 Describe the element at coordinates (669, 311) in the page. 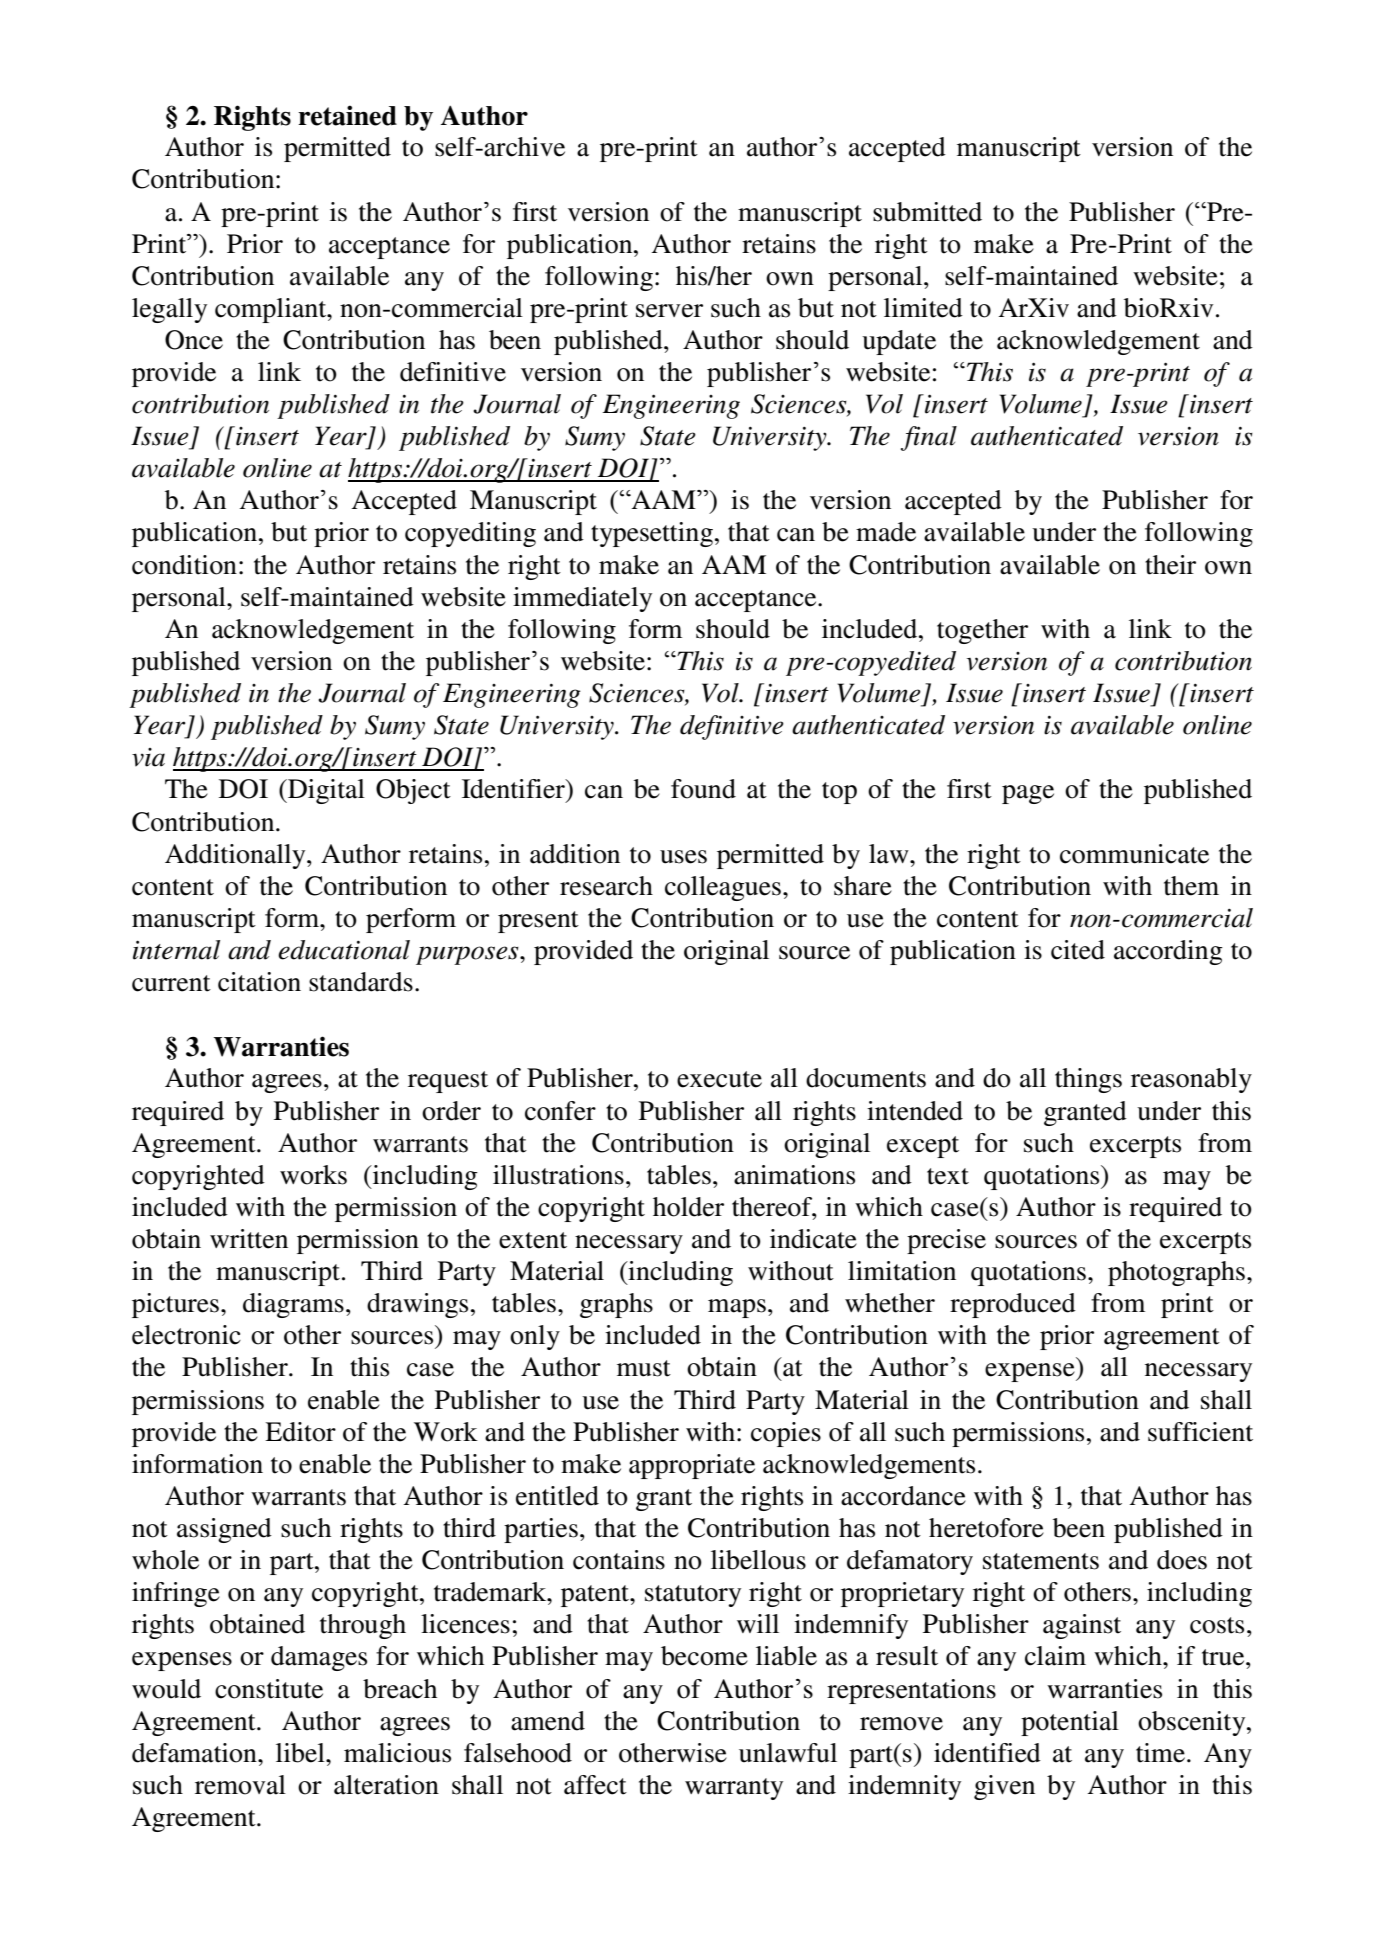

I see `server` at that location.
